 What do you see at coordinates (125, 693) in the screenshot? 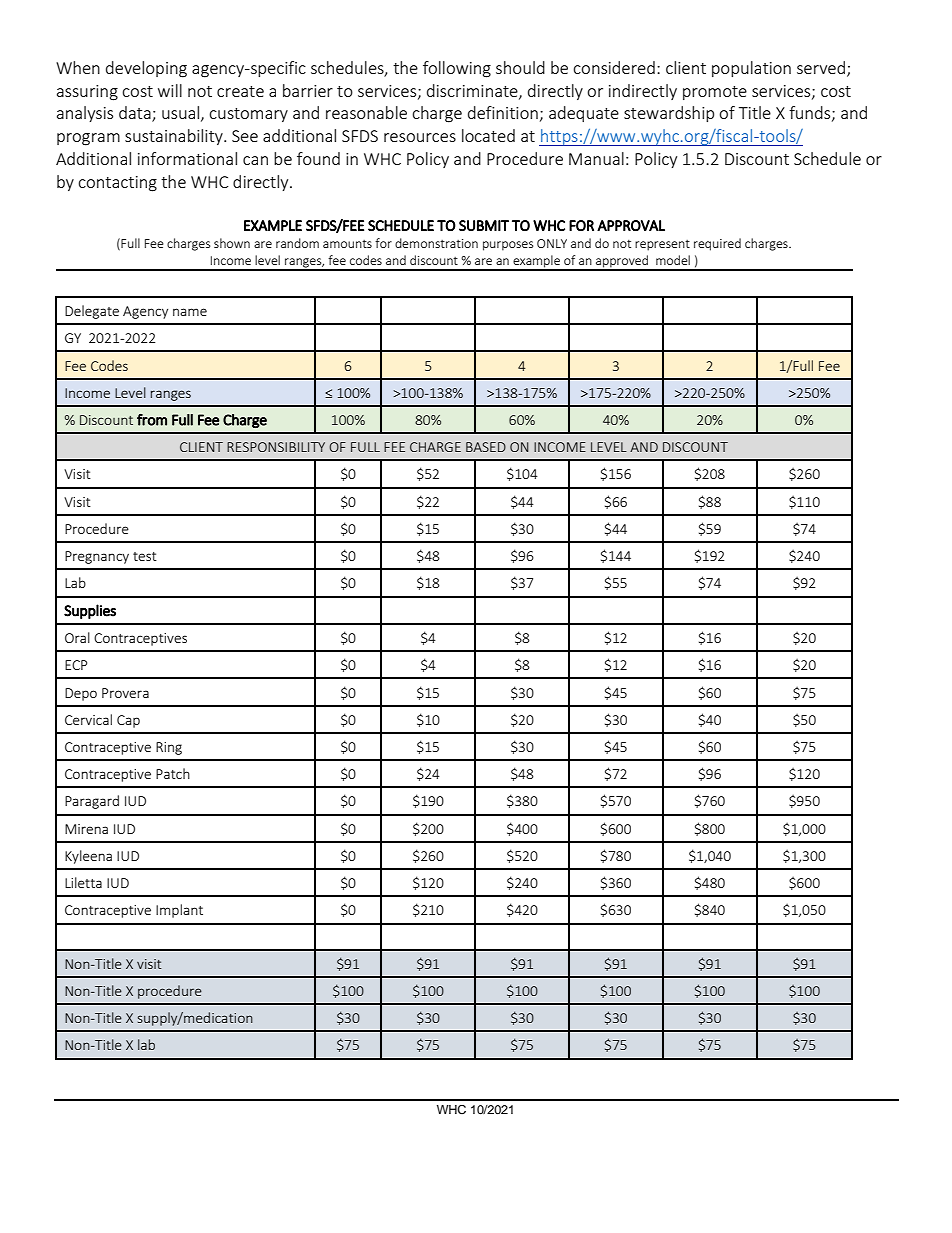
I see `Provera` at bounding box center [125, 693].
